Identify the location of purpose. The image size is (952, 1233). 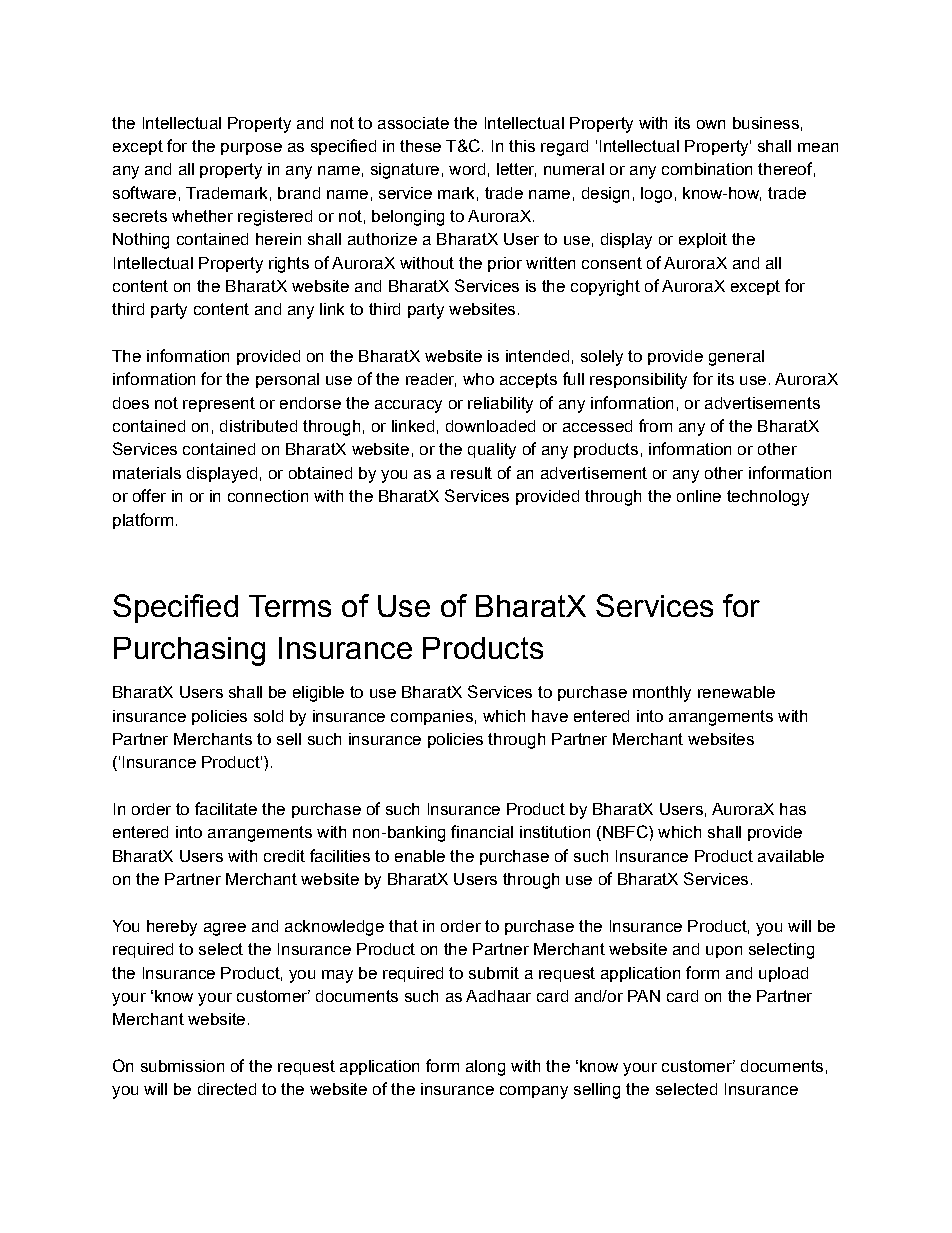
(251, 149).
